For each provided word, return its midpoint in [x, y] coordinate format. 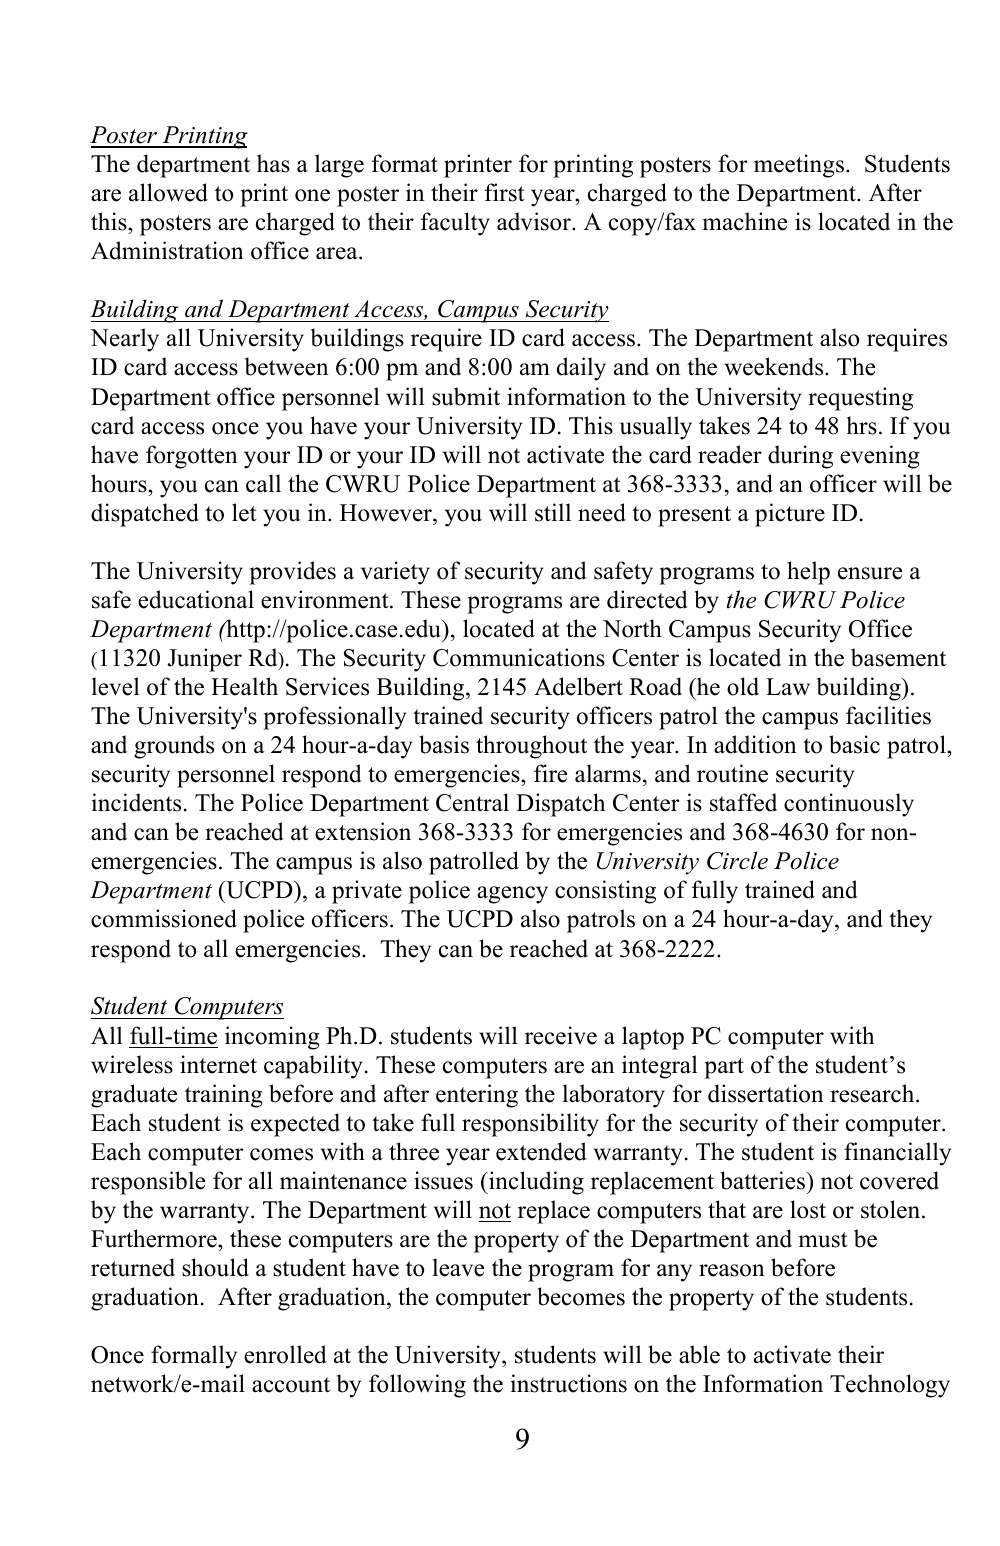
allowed [168, 192]
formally [194, 1357]
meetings [800, 166]
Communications [519, 657]
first [504, 192]
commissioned [164, 918]
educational [196, 599]
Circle [737, 860]
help [808, 573]
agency [512, 895]
